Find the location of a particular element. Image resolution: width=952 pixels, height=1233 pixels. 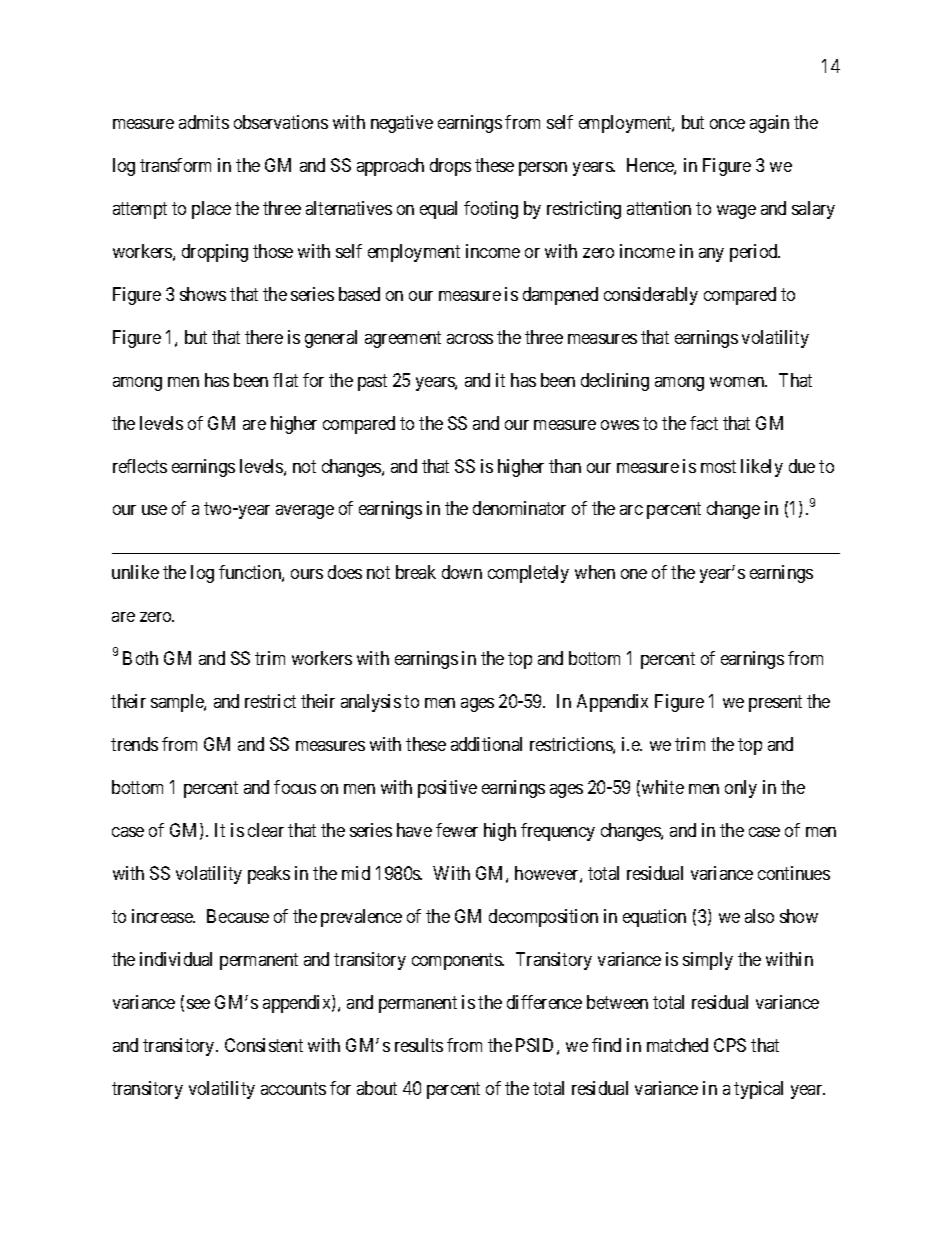

Consistent is located at coordinates (264, 1045).
